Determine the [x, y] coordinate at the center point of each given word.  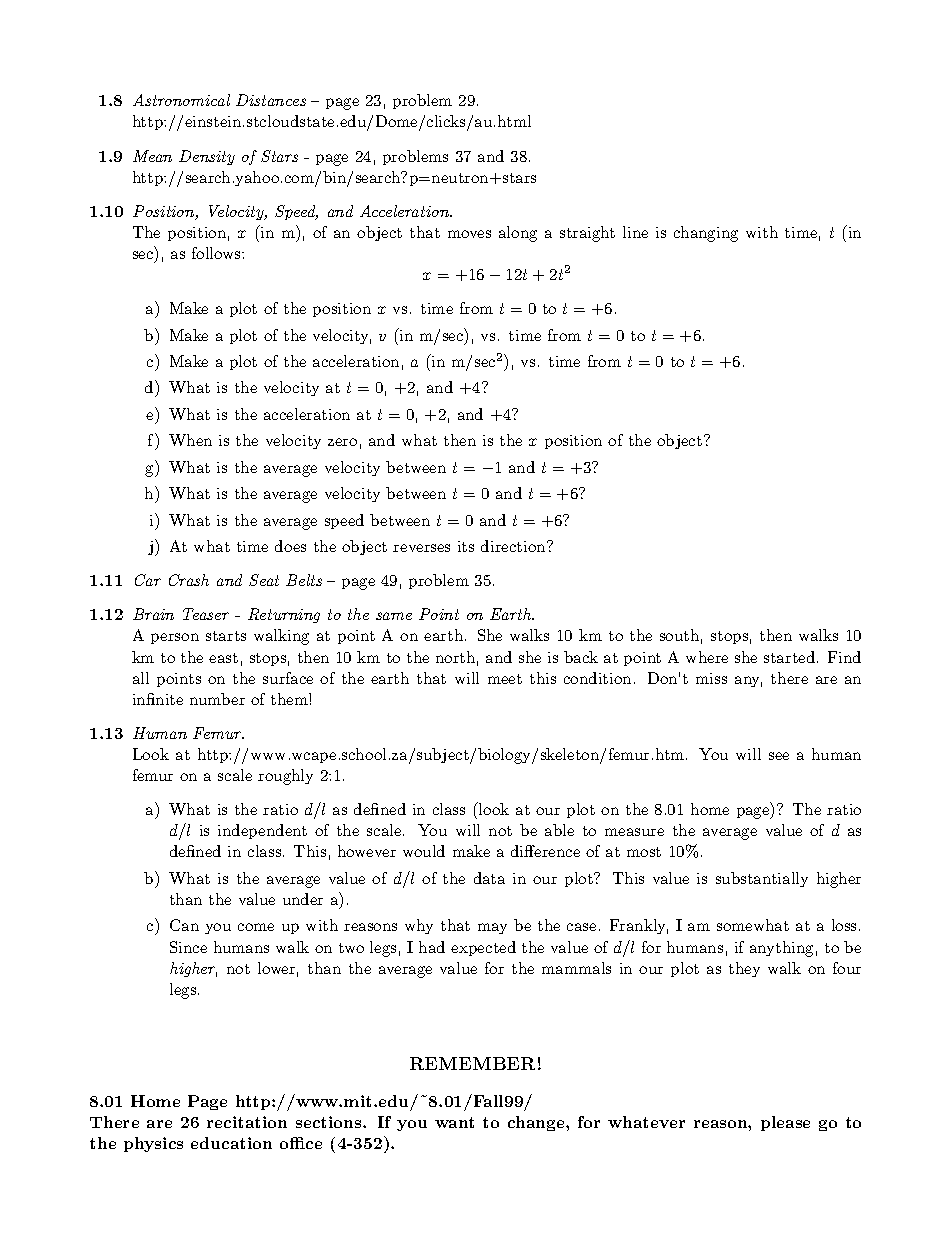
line [635, 232]
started [791, 657]
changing [706, 234]
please [785, 1123]
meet [505, 679]
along [518, 234]
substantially [762, 879]
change [537, 1123]
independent [262, 831]
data [489, 878]
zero [342, 442]
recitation [247, 1122]
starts [226, 636]
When [190, 440]
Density [207, 157]
